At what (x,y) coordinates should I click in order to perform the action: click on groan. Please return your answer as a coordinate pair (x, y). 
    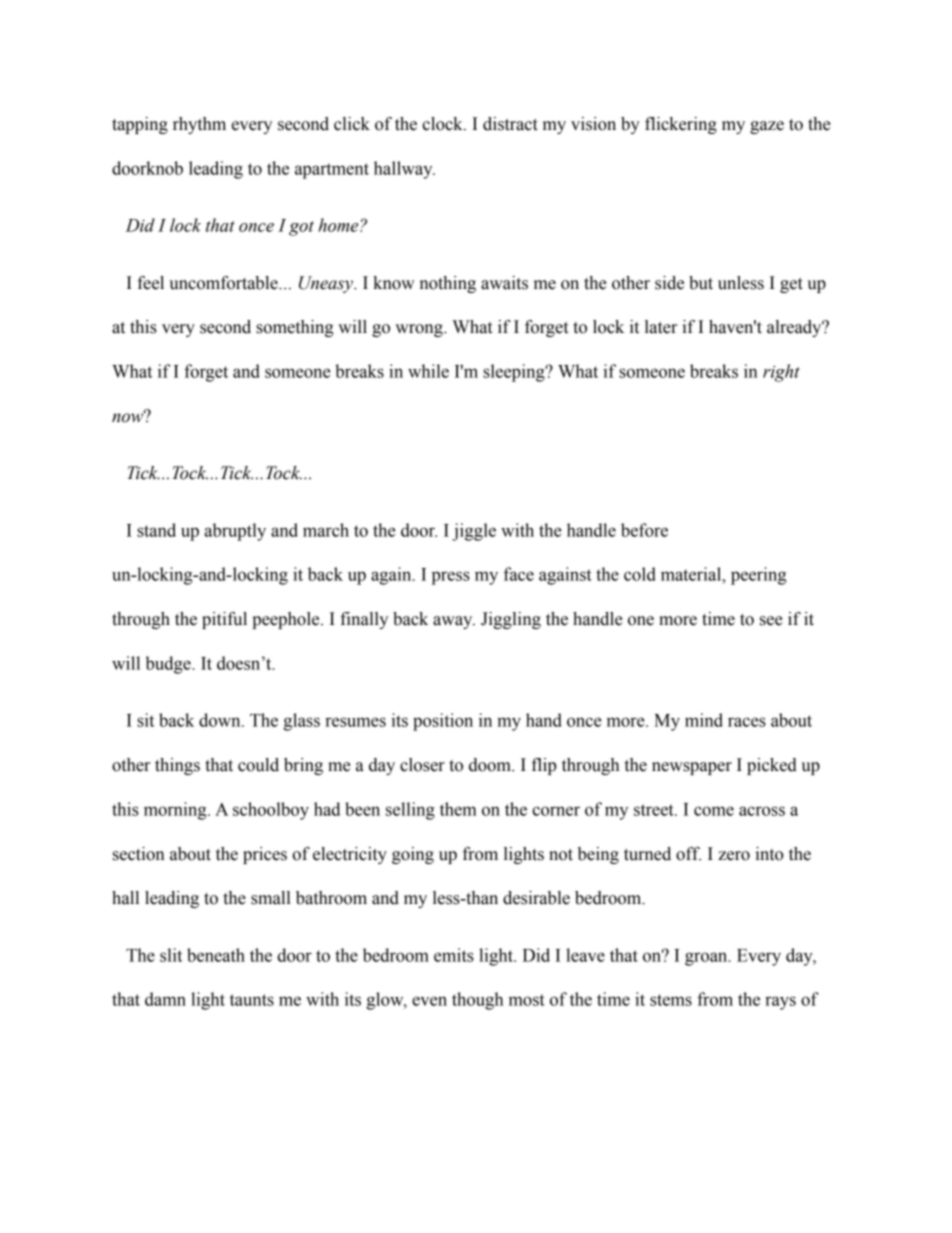
    Looking at the image, I should click on (707, 959).
